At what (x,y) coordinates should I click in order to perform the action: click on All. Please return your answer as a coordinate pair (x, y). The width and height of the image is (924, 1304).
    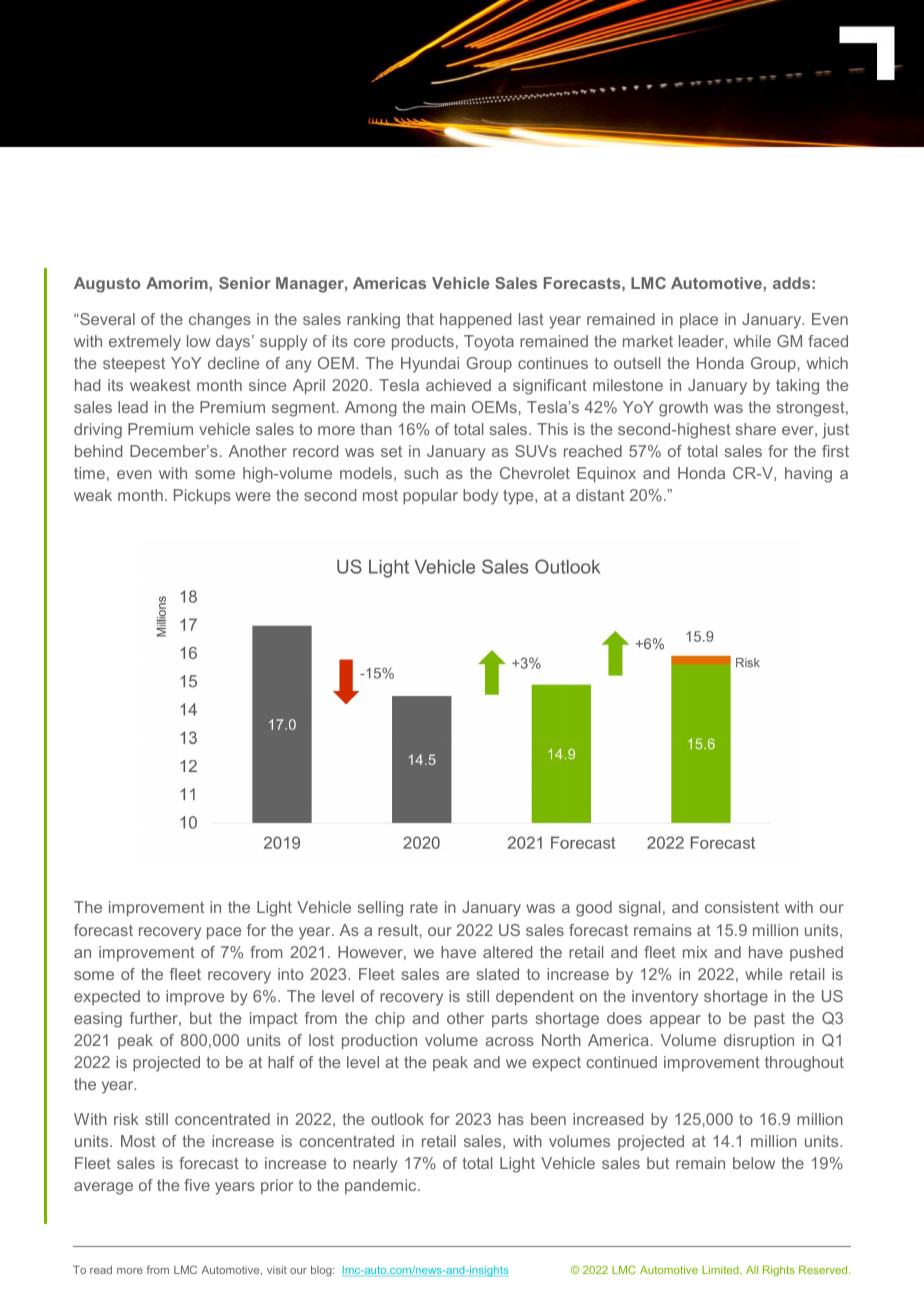
    Looking at the image, I should click on (752, 1270).
